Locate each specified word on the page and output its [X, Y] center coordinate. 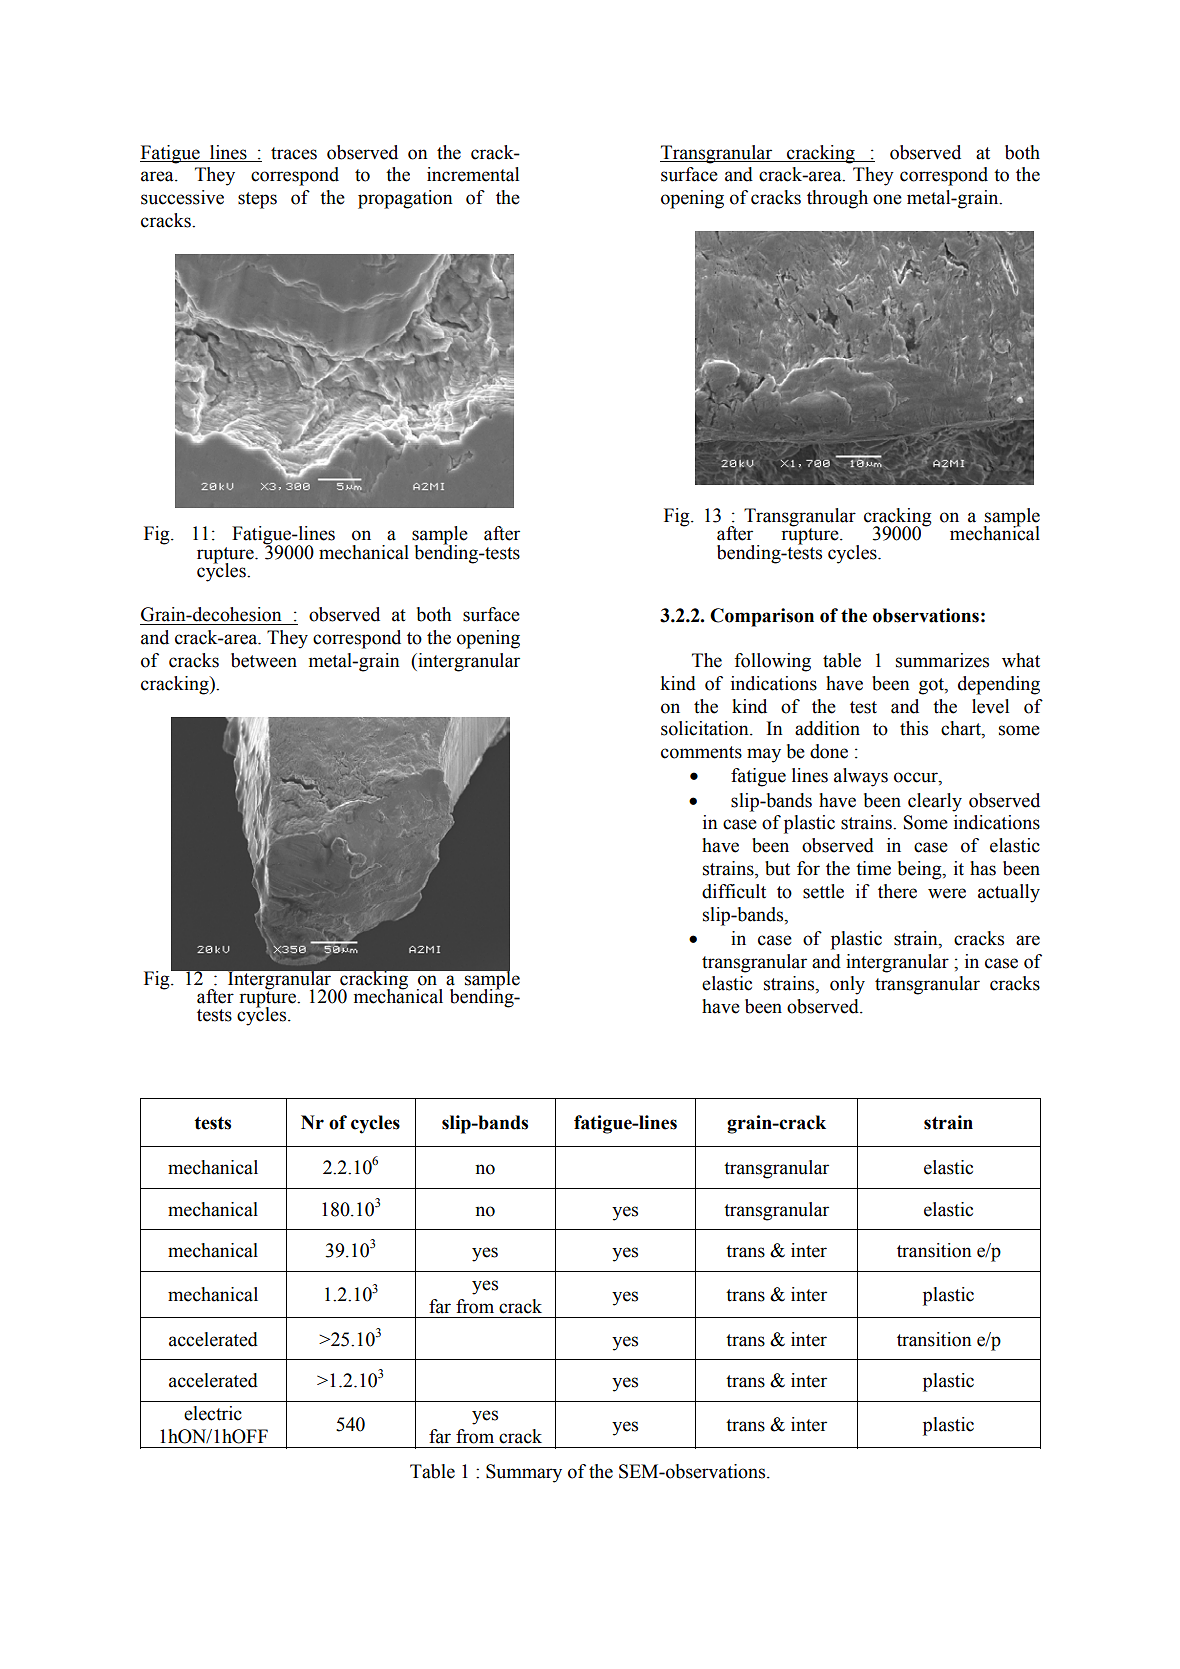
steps [257, 200]
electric [213, 1413]
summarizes [942, 660]
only [847, 985]
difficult [734, 891]
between [264, 660]
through [837, 199]
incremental [473, 174]
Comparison [762, 617]
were [947, 893]
